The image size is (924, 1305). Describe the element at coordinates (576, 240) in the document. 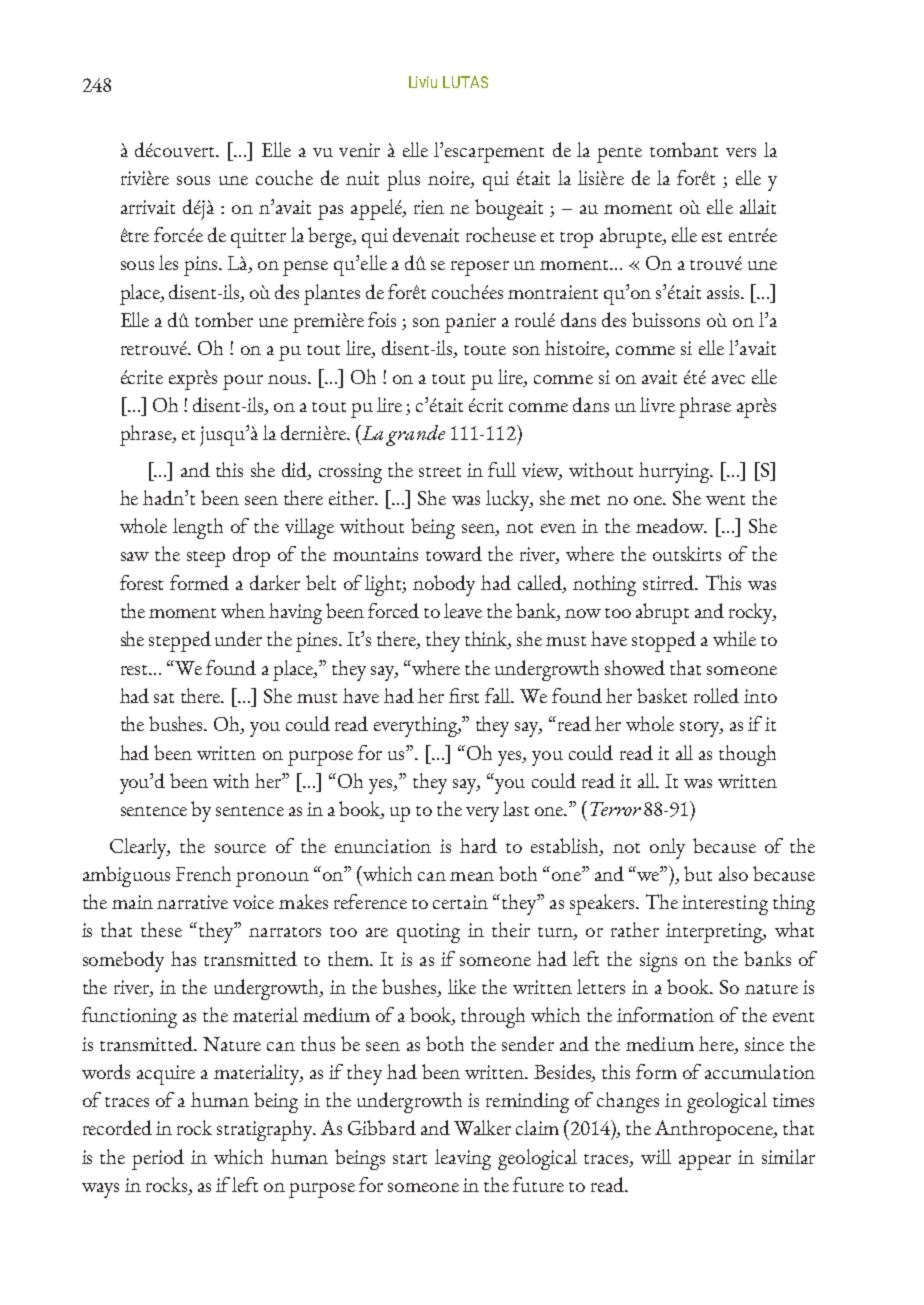

I see `trop` at that location.
